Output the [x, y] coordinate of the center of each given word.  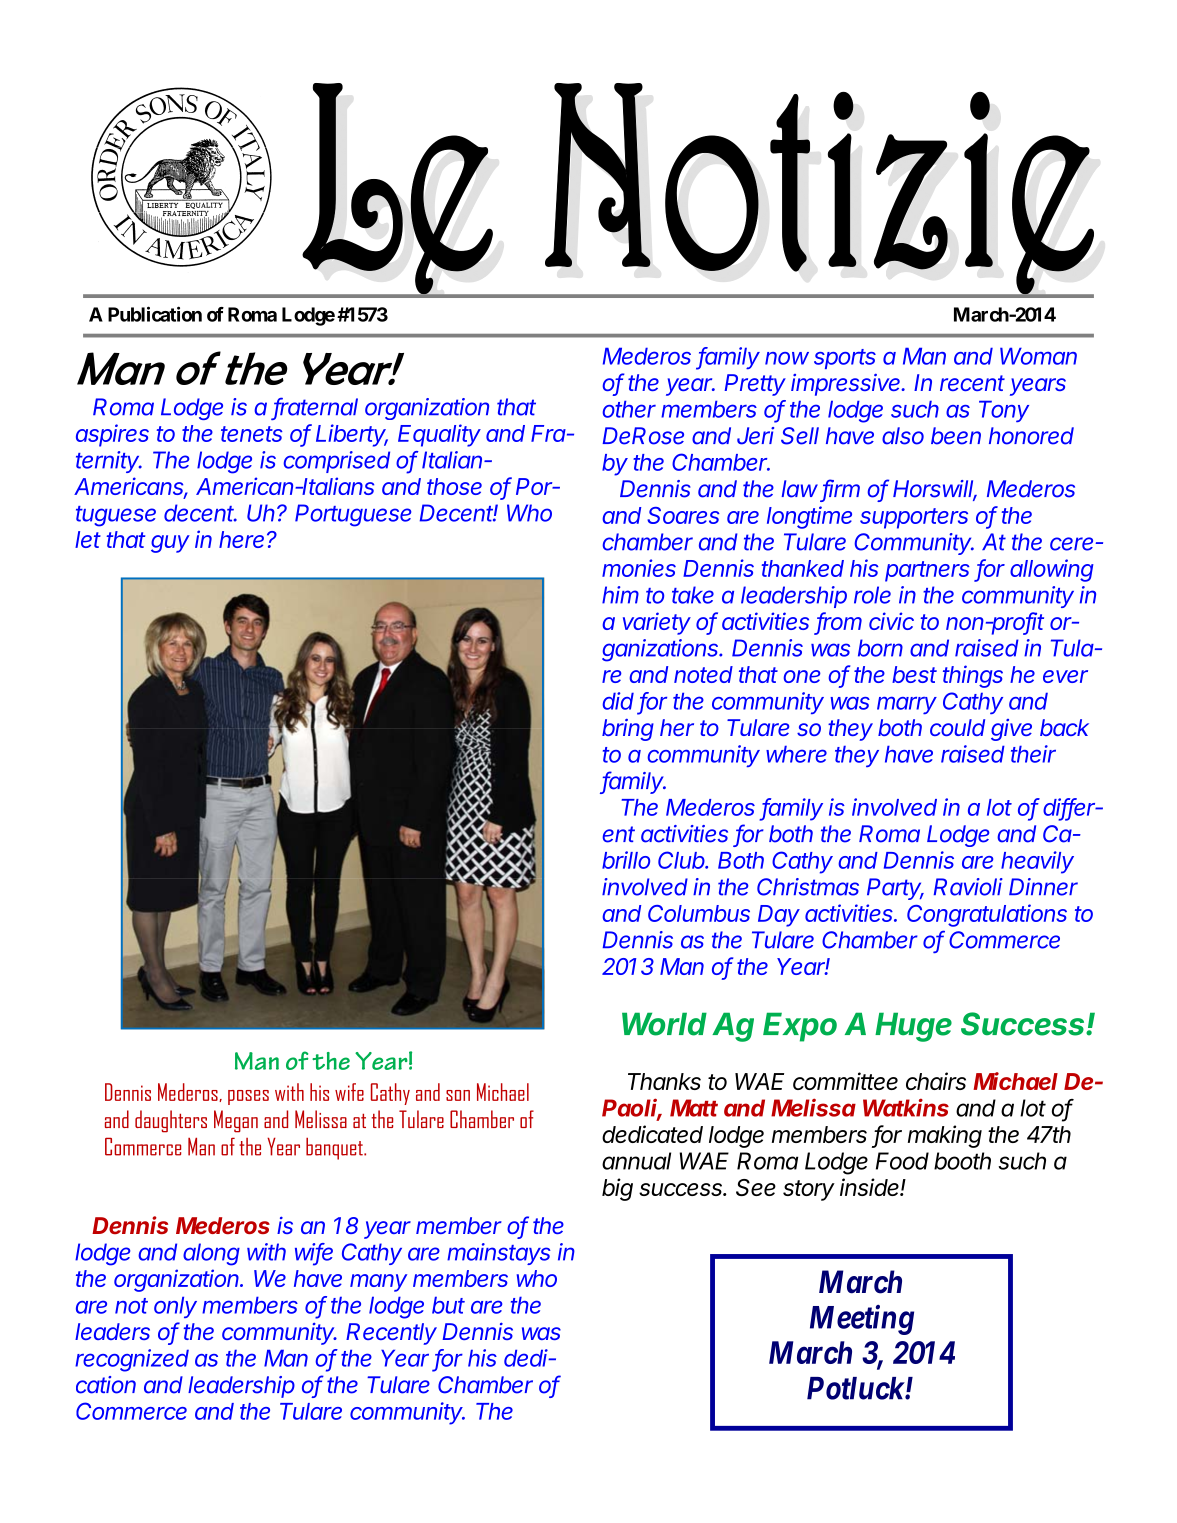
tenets [251, 434]
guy [170, 544]
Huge [913, 1027]
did [618, 701]
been [956, 436]
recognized [132, 1360]
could [957, 727]
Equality [439, 435]
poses [248, 1097]
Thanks [664, 1081]
